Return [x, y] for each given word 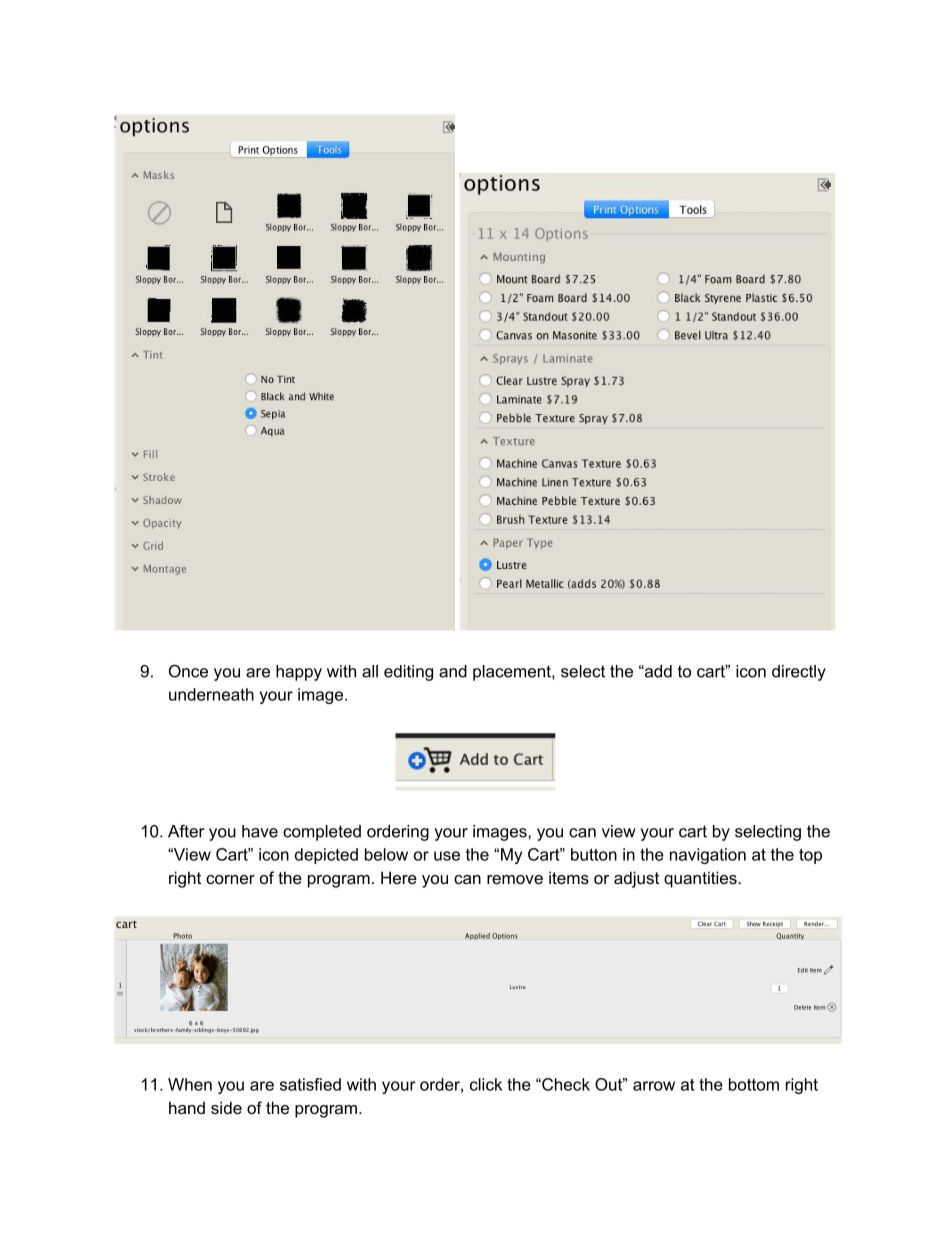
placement [513, 673]
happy [299, 673]
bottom [754, 1084]
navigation [708, 856]
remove [515, 879]
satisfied [310, 1084]
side [226, 1107]
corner [230, 879]
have [260, 831]
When [190, 1084]
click [486, 1084]
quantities [701, 879]
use [447, 856]
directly [799, 673]
